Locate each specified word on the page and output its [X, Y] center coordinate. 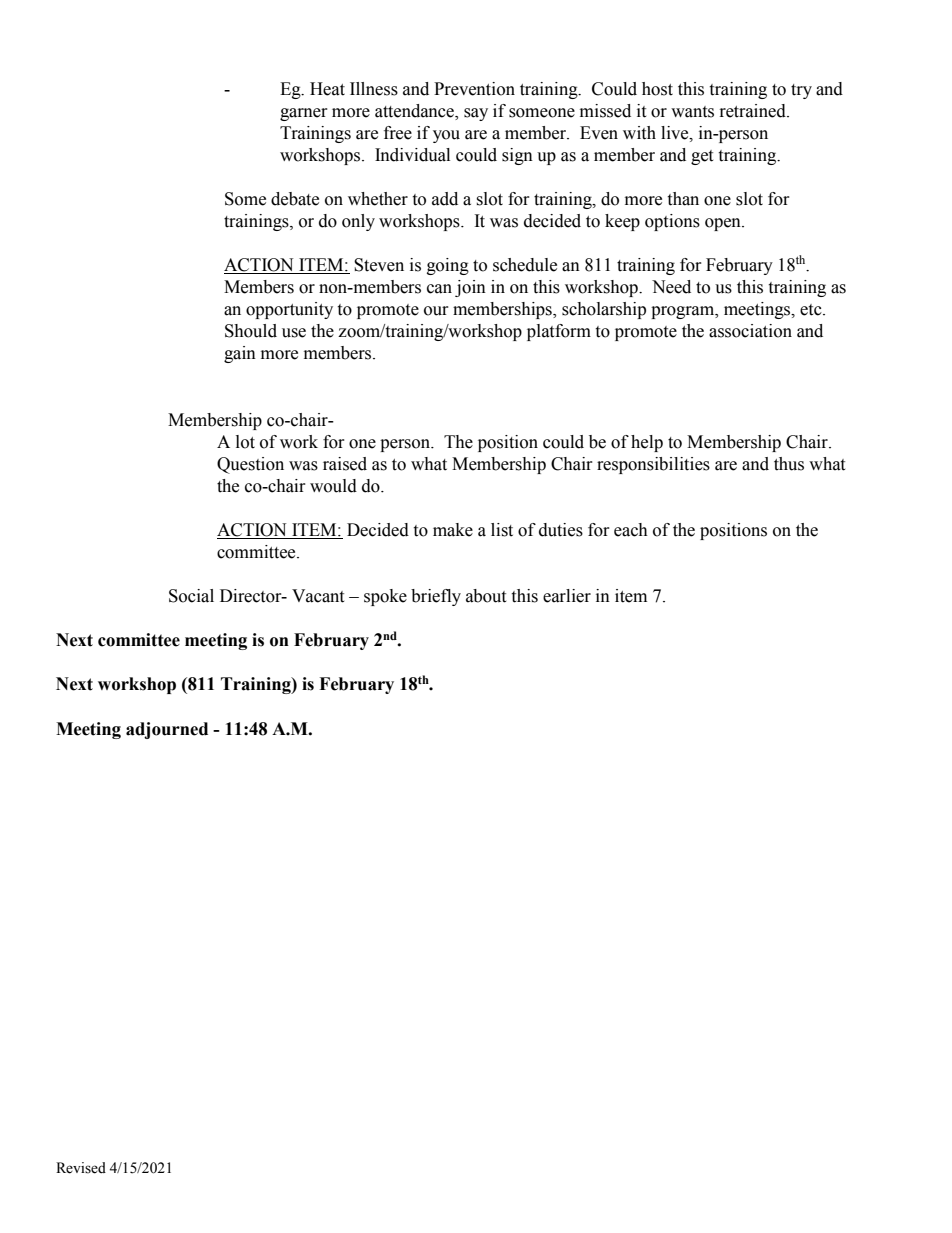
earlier [567, 596]
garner [304, 114]
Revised [81, 1168]
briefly [436, 597]
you [446, 136]
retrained [754, 111]
